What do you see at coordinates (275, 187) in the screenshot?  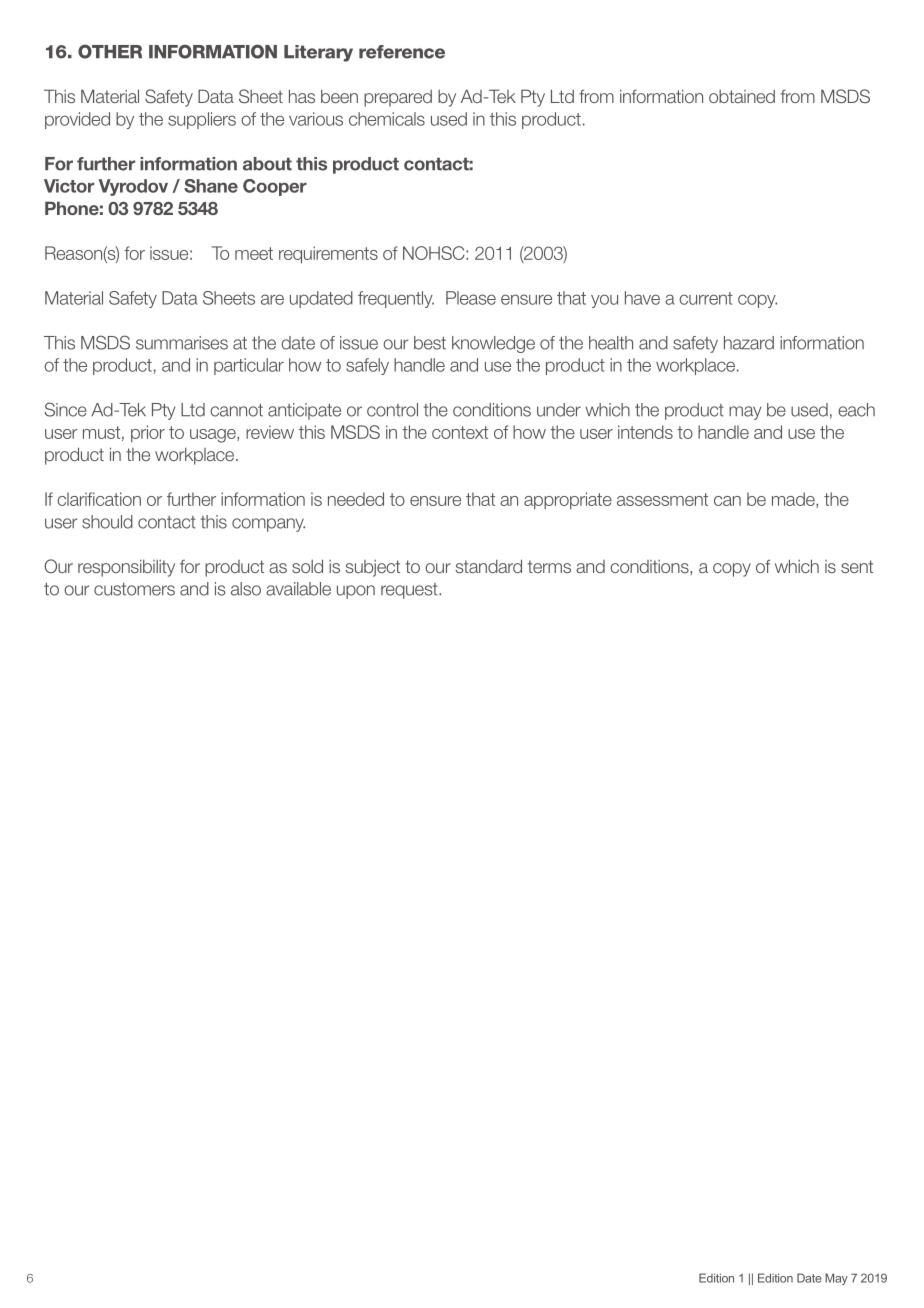 I see `Cooper` at bounding box center [275, 187].
